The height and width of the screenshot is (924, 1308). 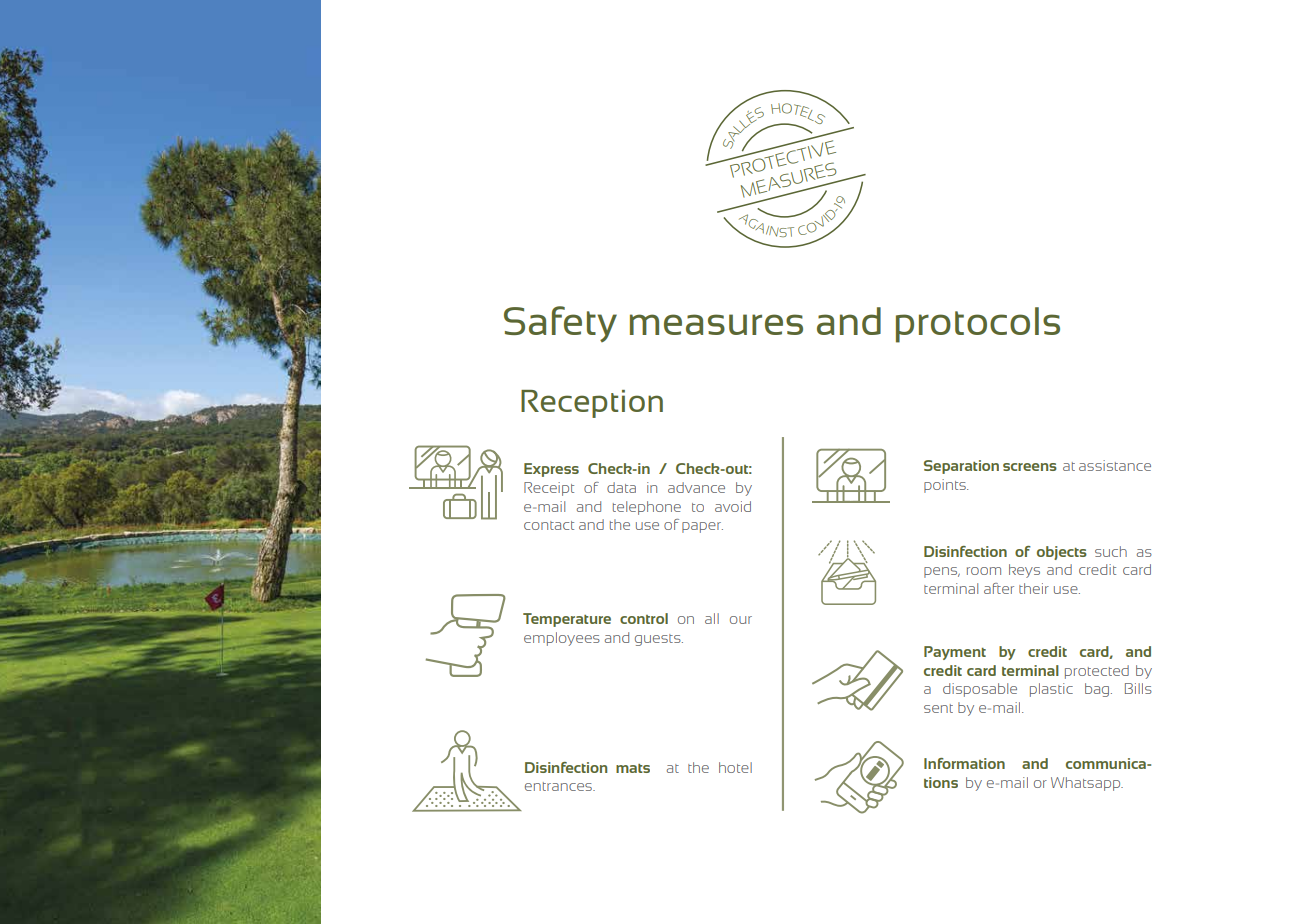 What do you see at coordinates (946, 486) in the screenshot?
I see `points` at bounding box center [946, 486].
